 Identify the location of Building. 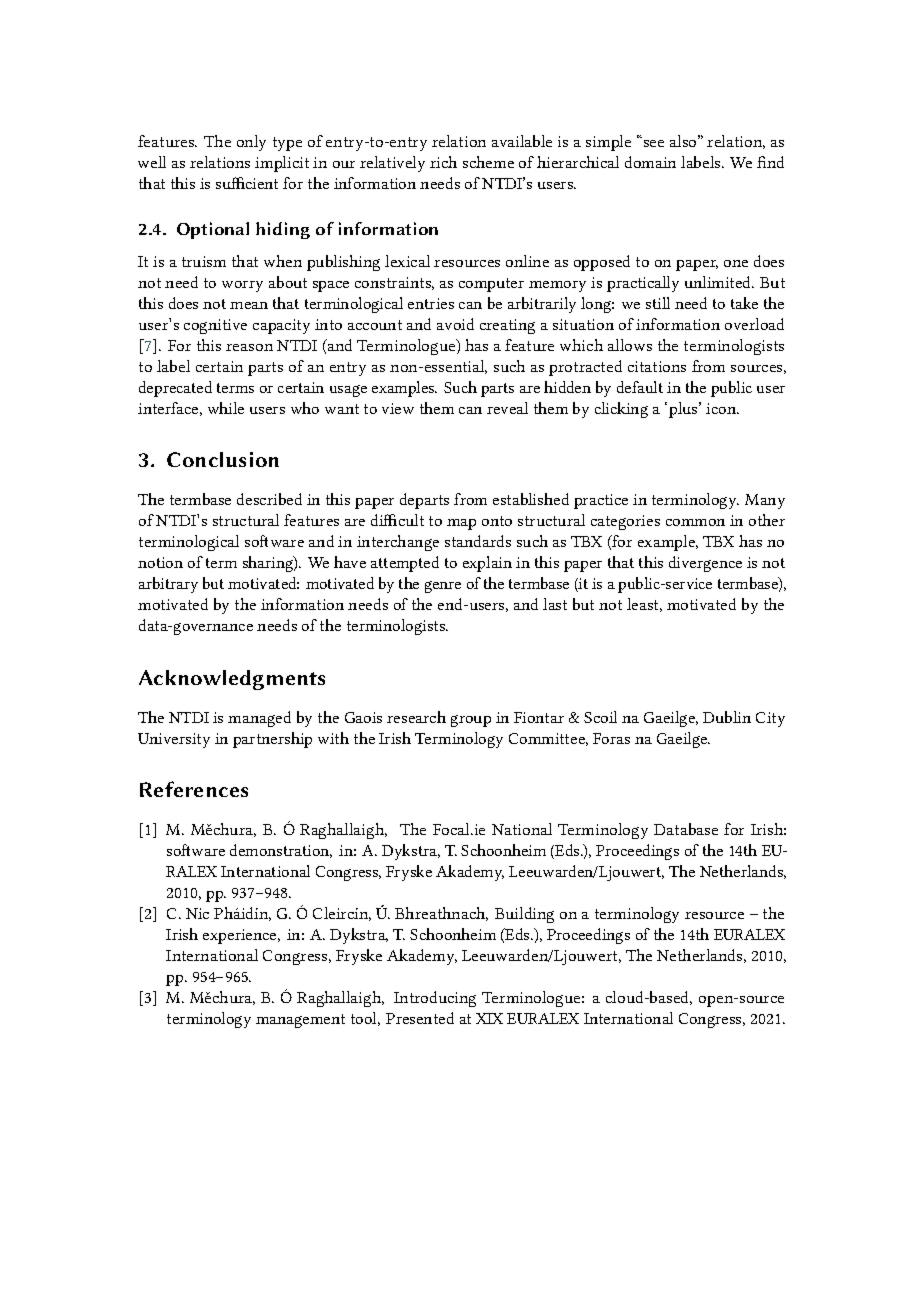
(524, 915).
